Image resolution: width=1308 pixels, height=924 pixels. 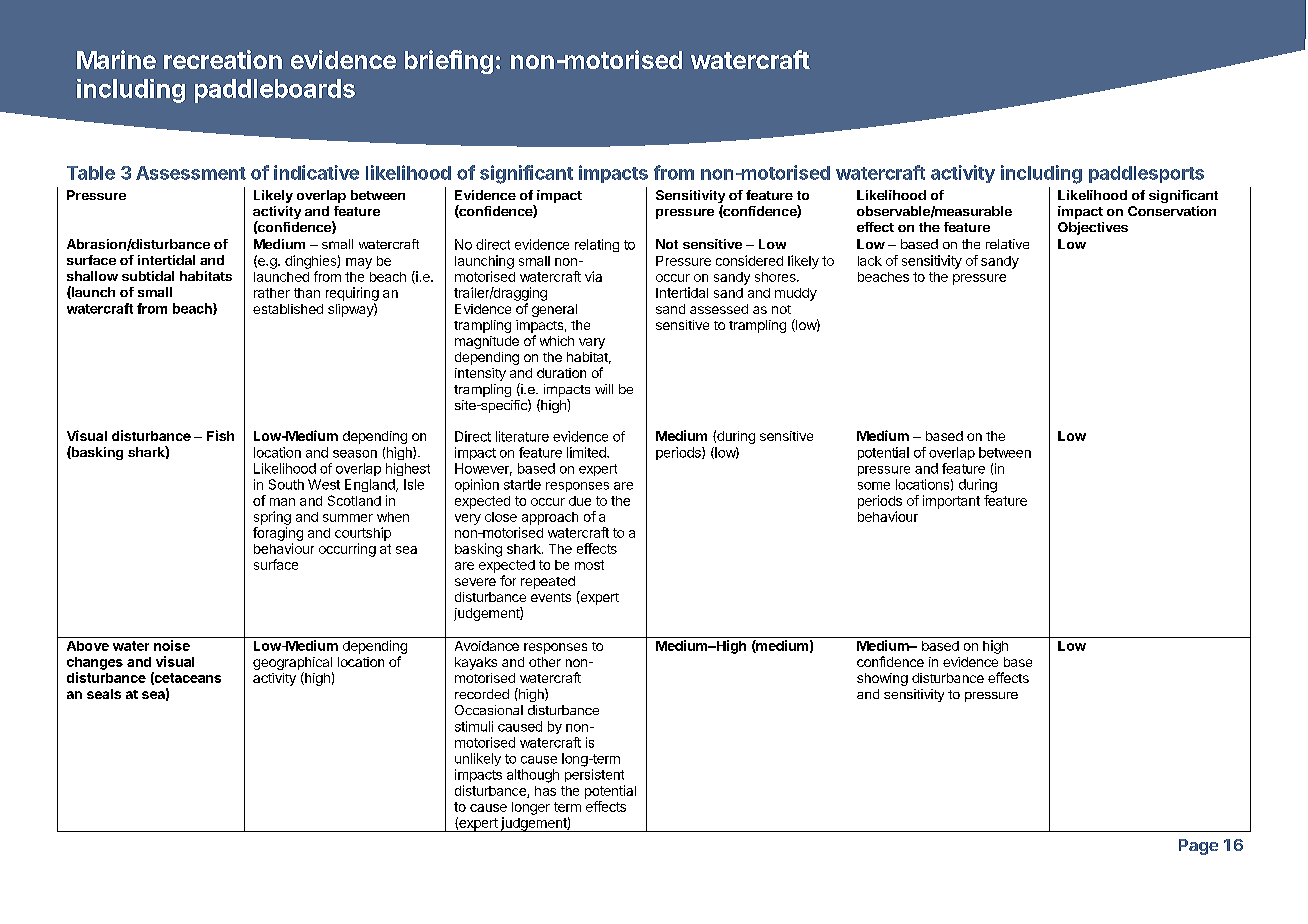 I want to click on paddleboards, so click(x=275, y=91).
